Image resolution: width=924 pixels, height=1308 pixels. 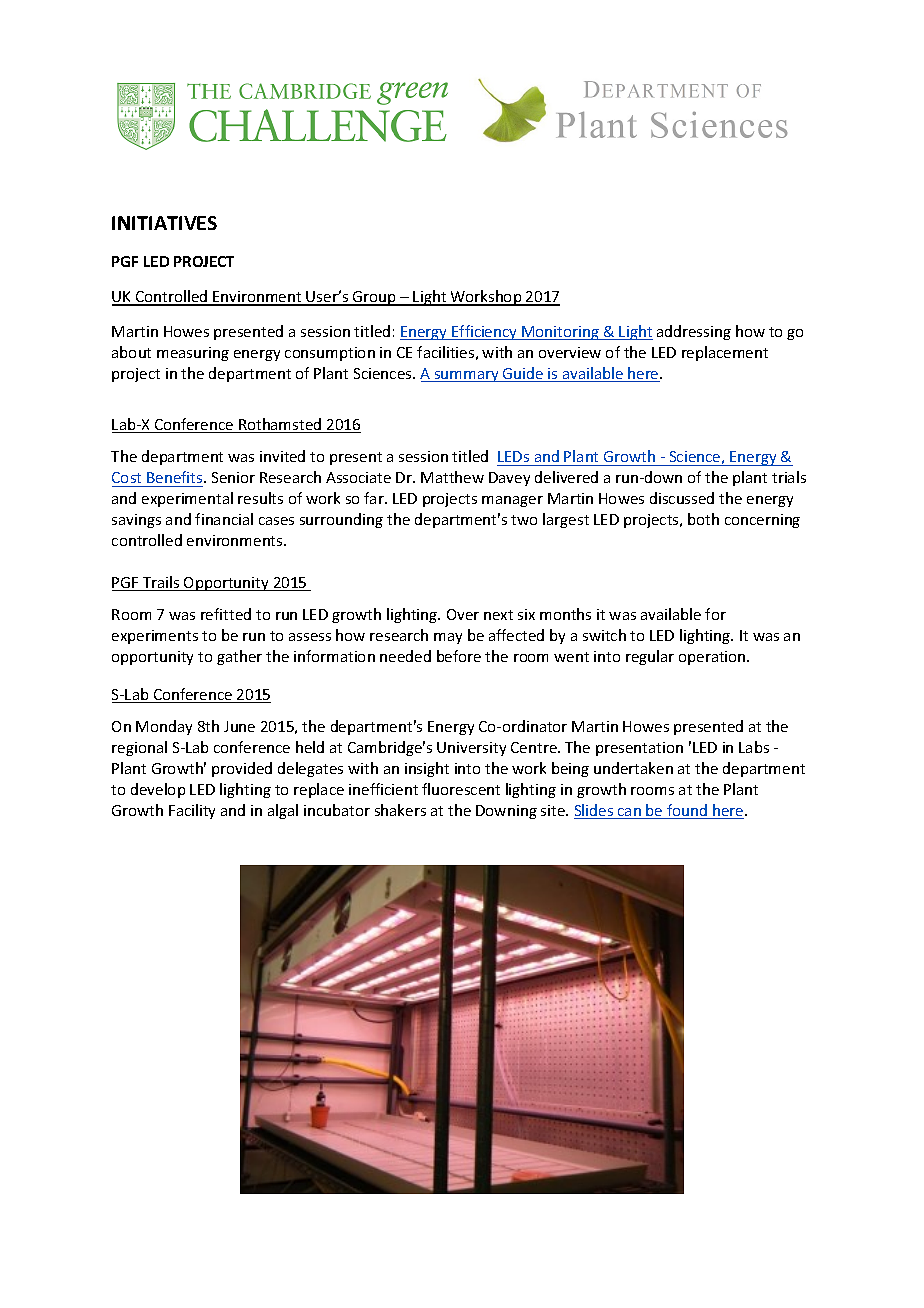 I want to click on two, so click(x=524, y=520).
